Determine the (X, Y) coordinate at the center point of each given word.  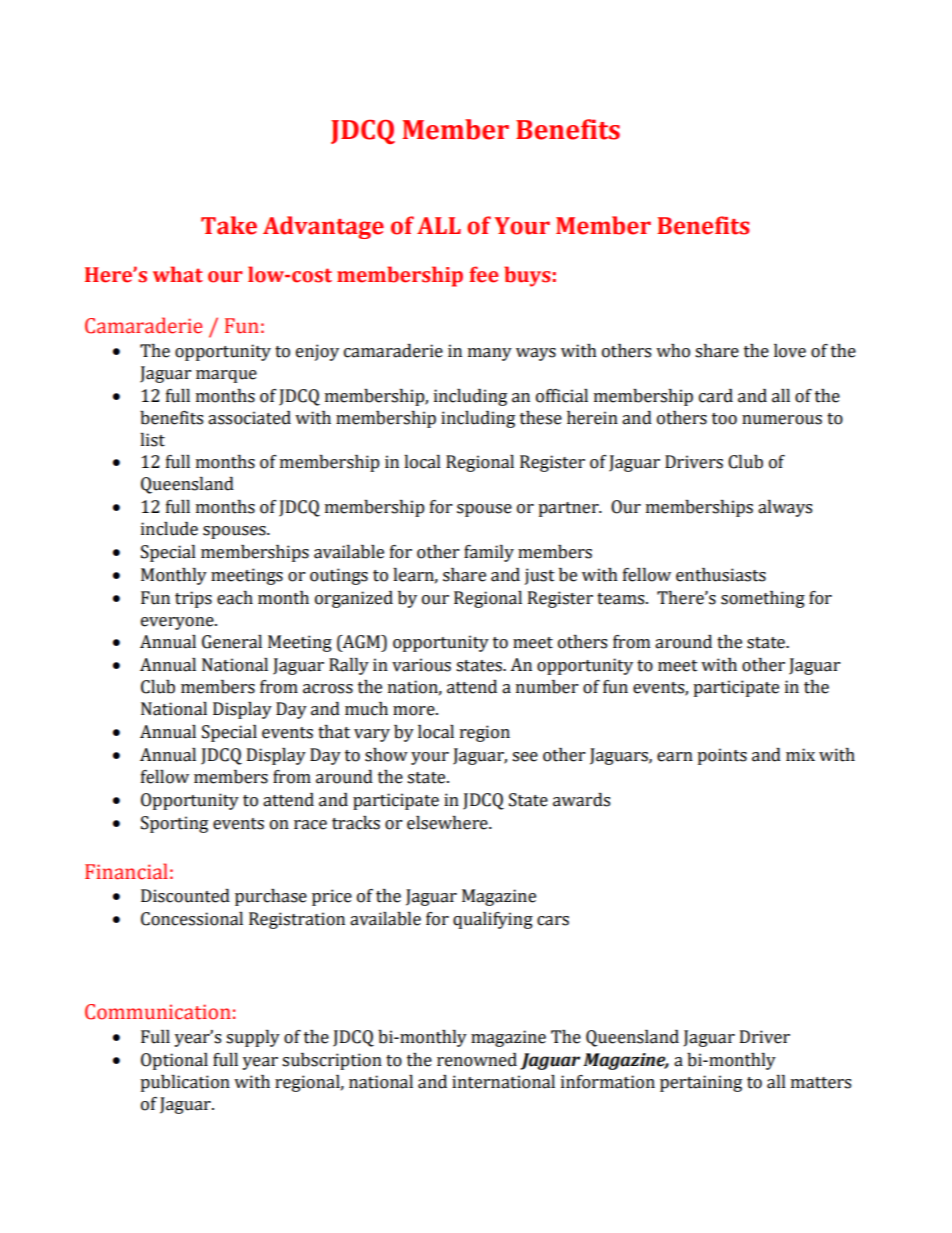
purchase (271, 897)
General (232, 642)
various (421, 665)
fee (484, 274)
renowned (477, 1060)
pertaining (701, 1083)
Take (229, 225)
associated (249, 418)
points (722, 756)
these (541, 418)
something (763, 599)
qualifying (493, 920)
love (790, 351)
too (724, 419)
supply (253, 1038)
